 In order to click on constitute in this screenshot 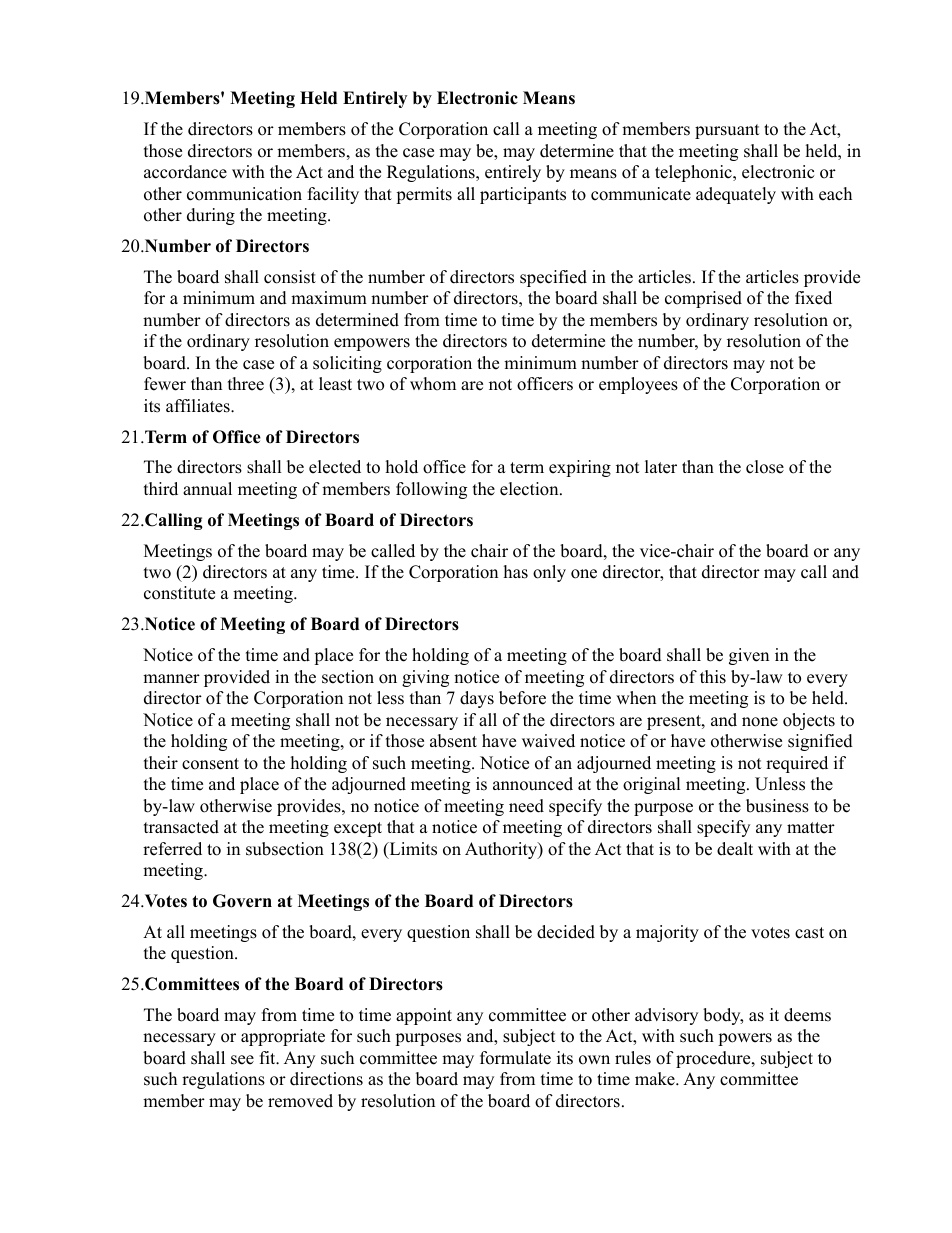, I will do `click(179, 593)`.
